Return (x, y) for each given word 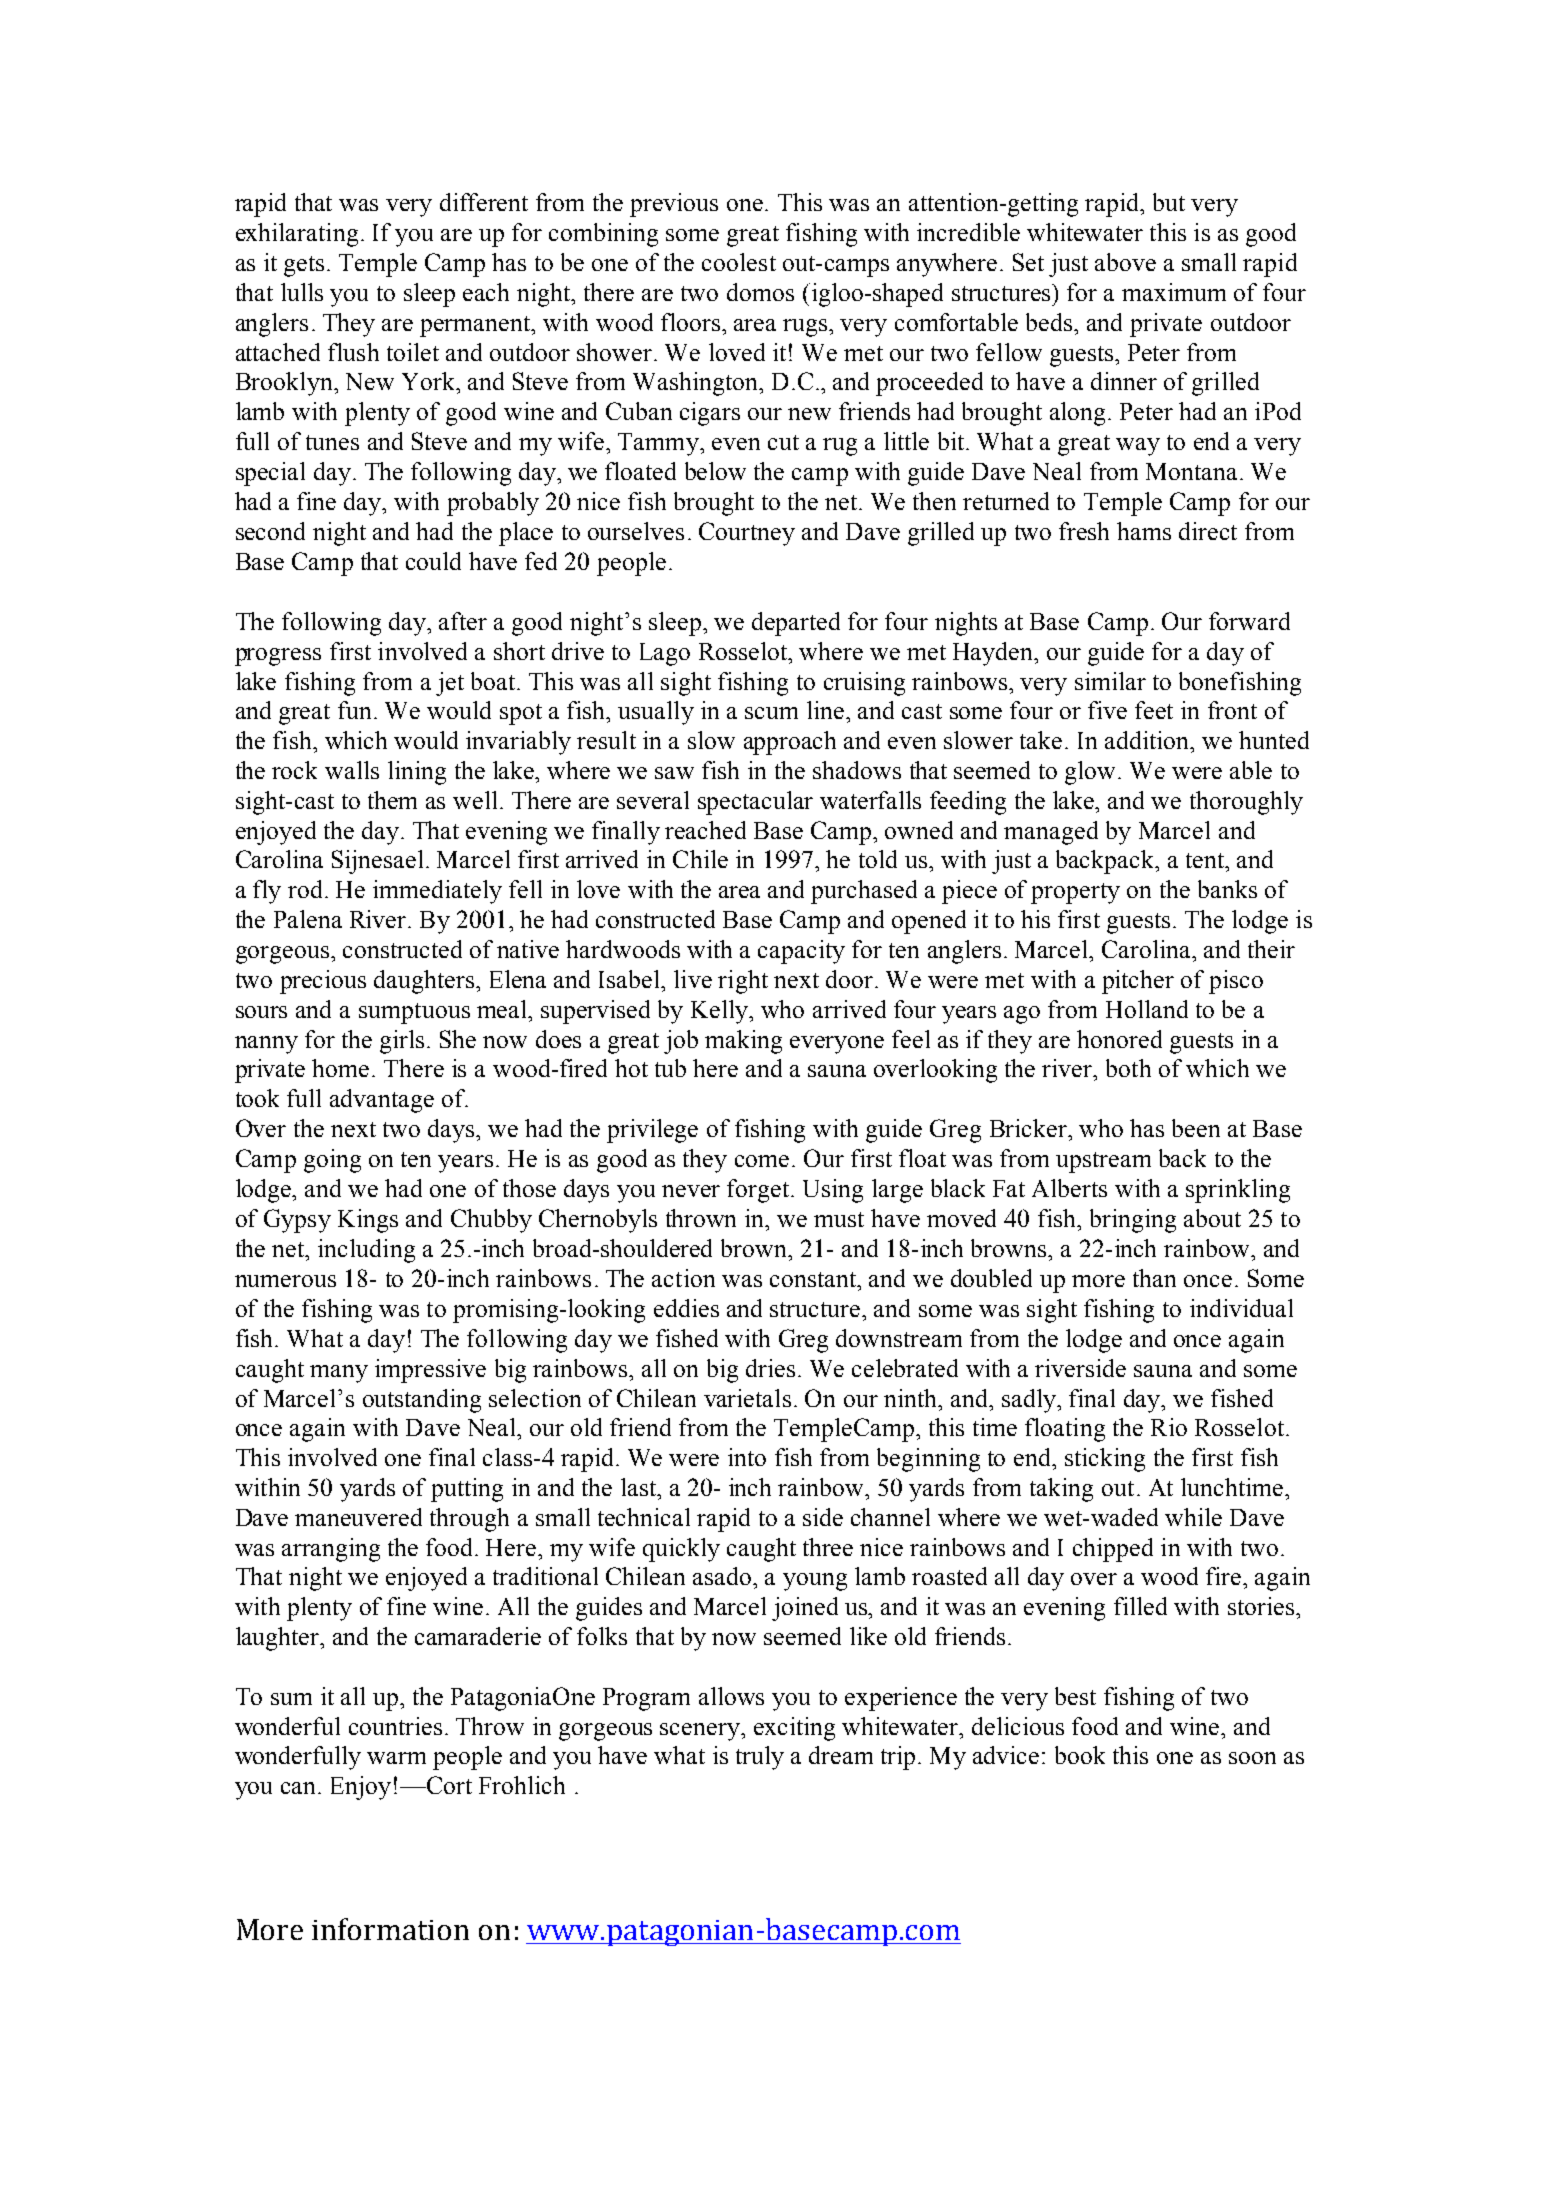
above (1125, 262)
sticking (1105, 1460)
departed (796, 624)
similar (1110, 681)
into (747, 1457)
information (390, 1929)
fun (354, 710)
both (1128, 1068)
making (743, 1042)
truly (760, 1758)
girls (402, 1042)
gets (304, 266)
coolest (739, 262)
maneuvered (358, 1517)
